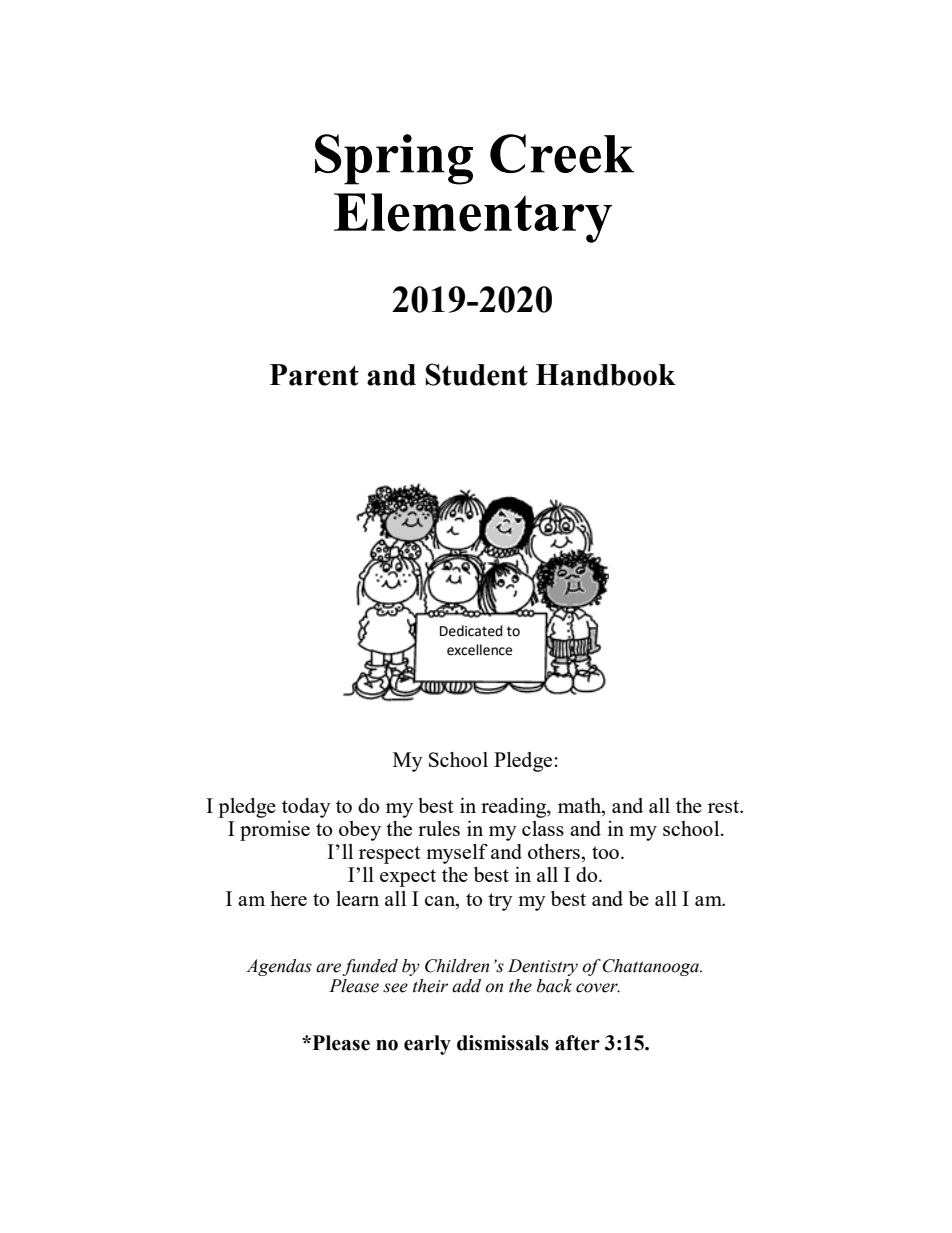 Image resolution: width=952 pixels, height=1233 pixels. I want to click on Handbook, so click(606, 375).
